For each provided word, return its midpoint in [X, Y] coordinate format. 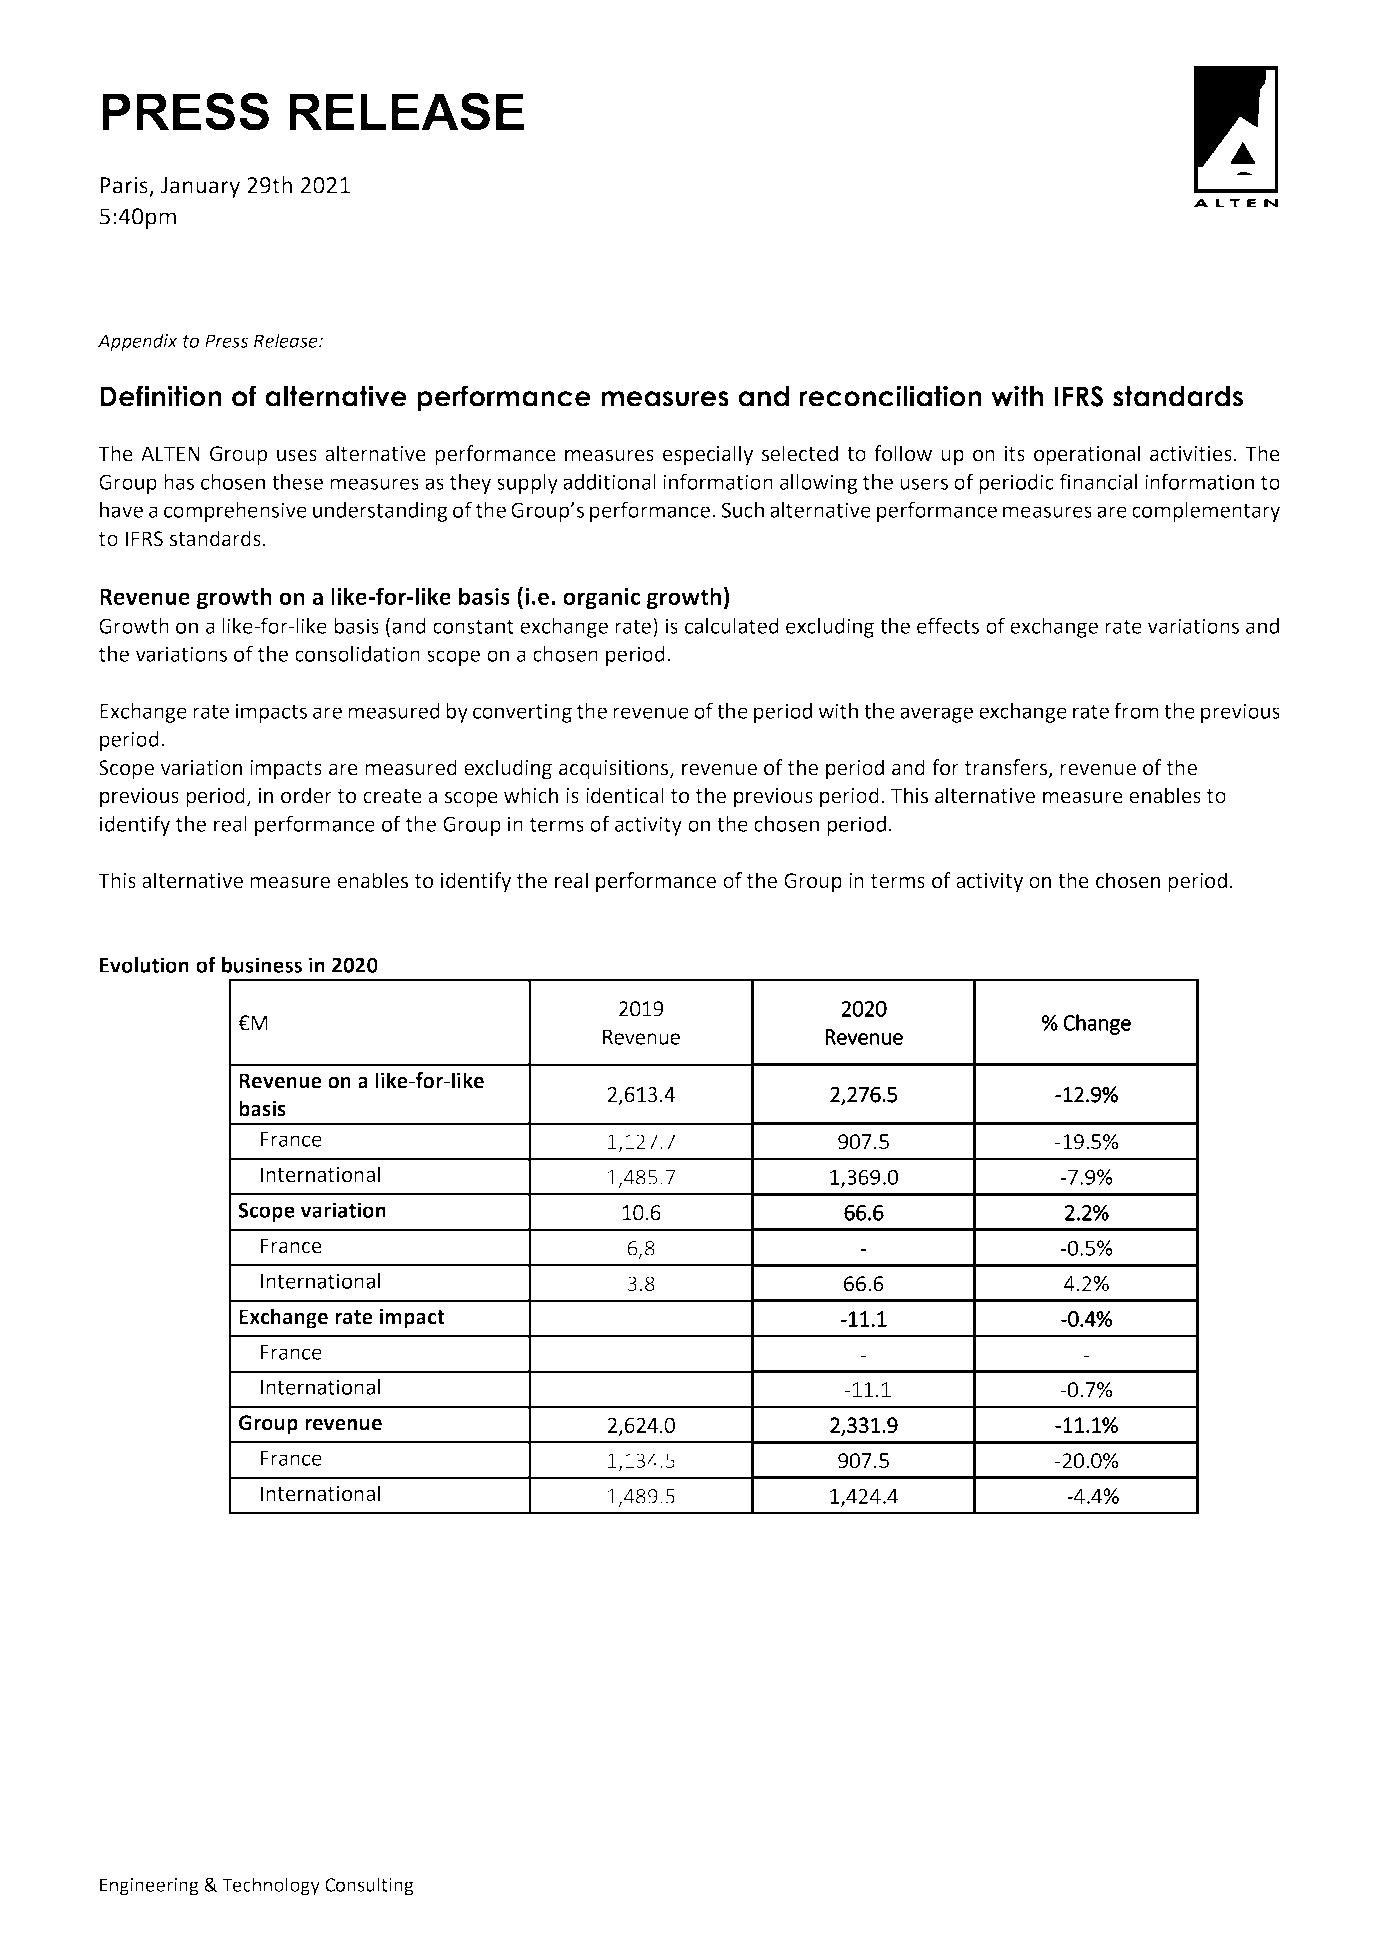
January [200, 187]
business [262, 965]
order [306, 795]
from [1136, 710]
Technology [271, 1886]
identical [625, 795]
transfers [1007, 768]
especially [708, 455]
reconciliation [890, 396]
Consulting [369, 1886]
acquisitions [615, 770]
